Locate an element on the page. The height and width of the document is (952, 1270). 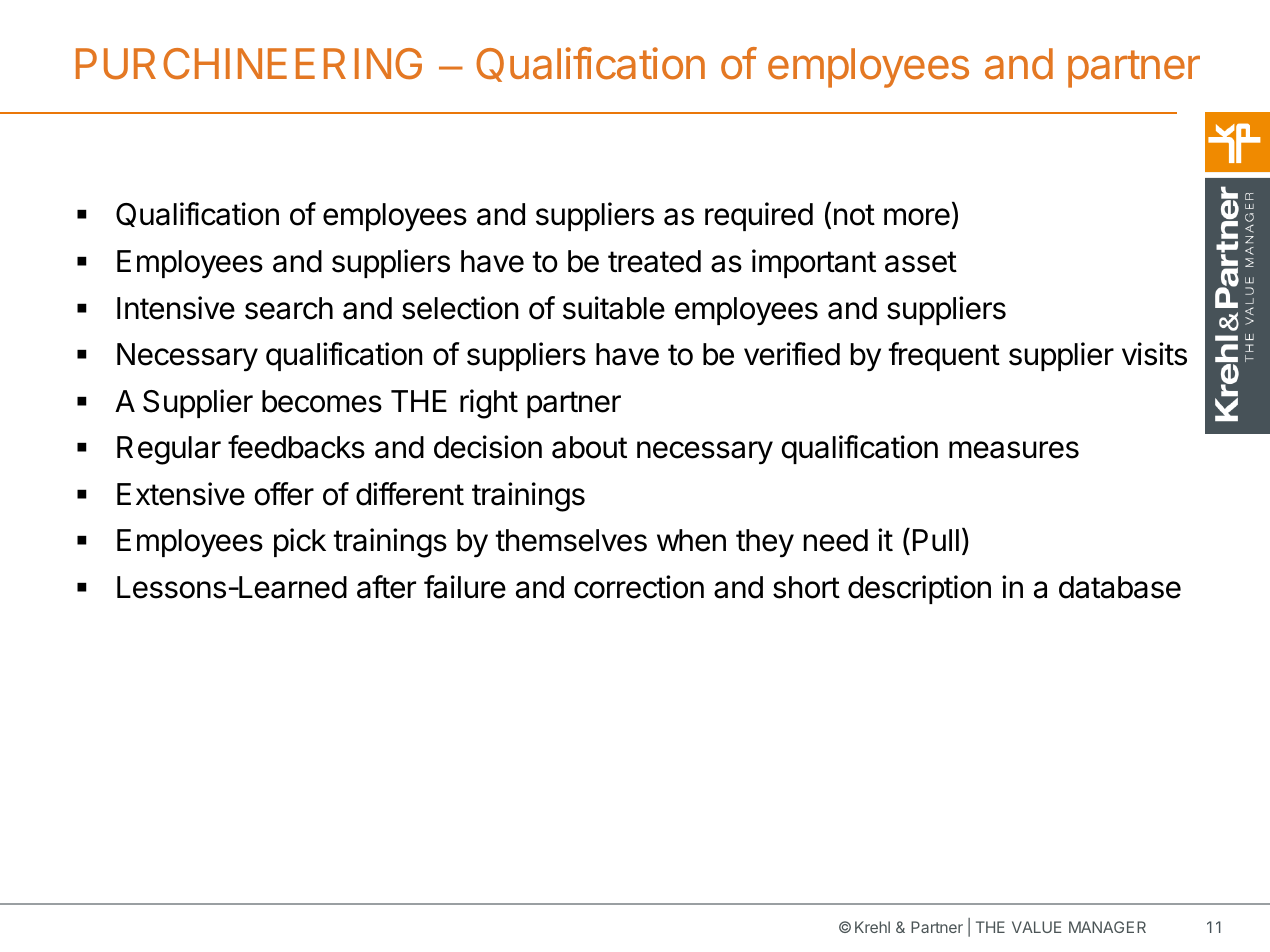
more is located at coordinates (917, 217).
